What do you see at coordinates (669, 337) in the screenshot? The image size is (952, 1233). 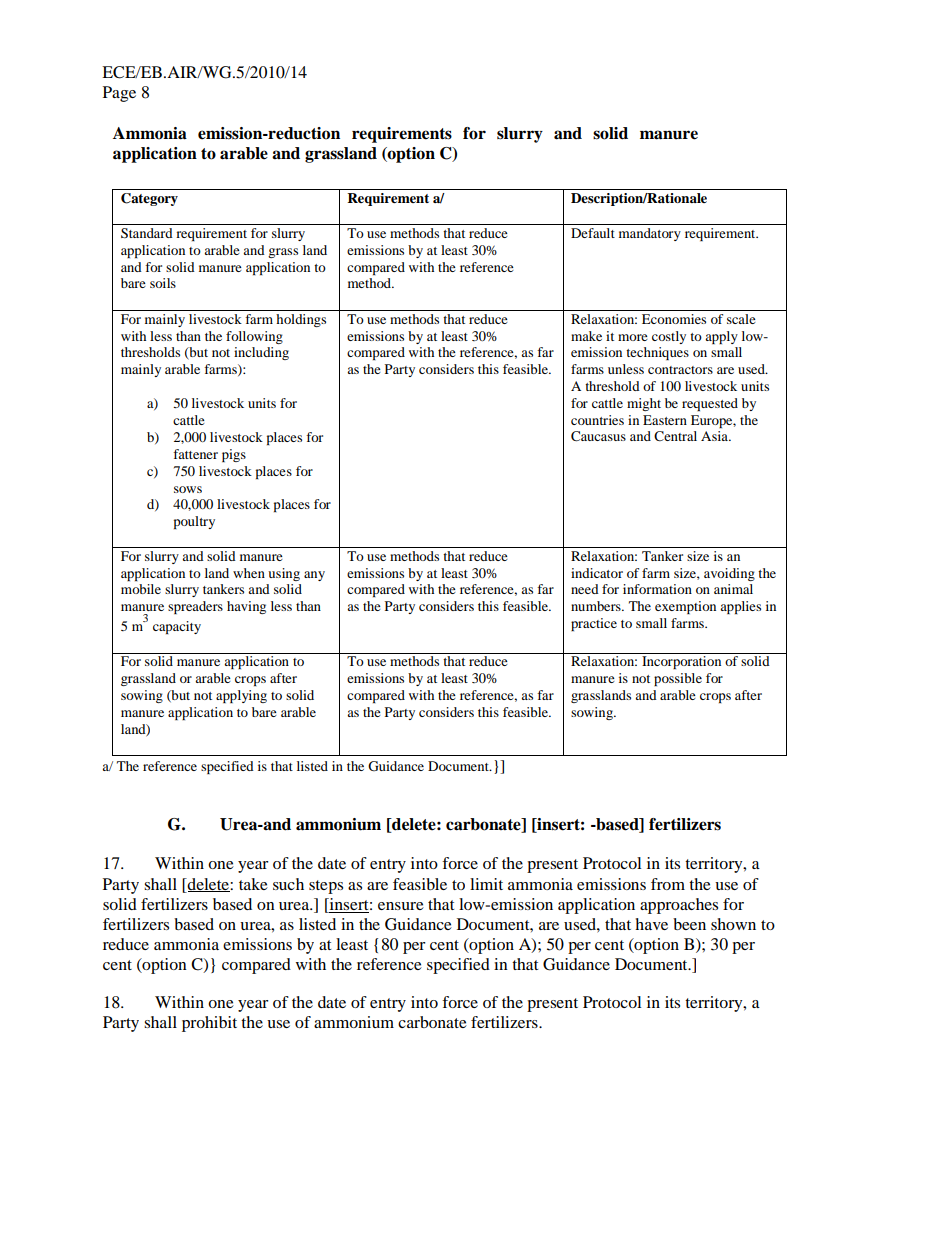 I see `costly` at bounding box center [669, 337].
